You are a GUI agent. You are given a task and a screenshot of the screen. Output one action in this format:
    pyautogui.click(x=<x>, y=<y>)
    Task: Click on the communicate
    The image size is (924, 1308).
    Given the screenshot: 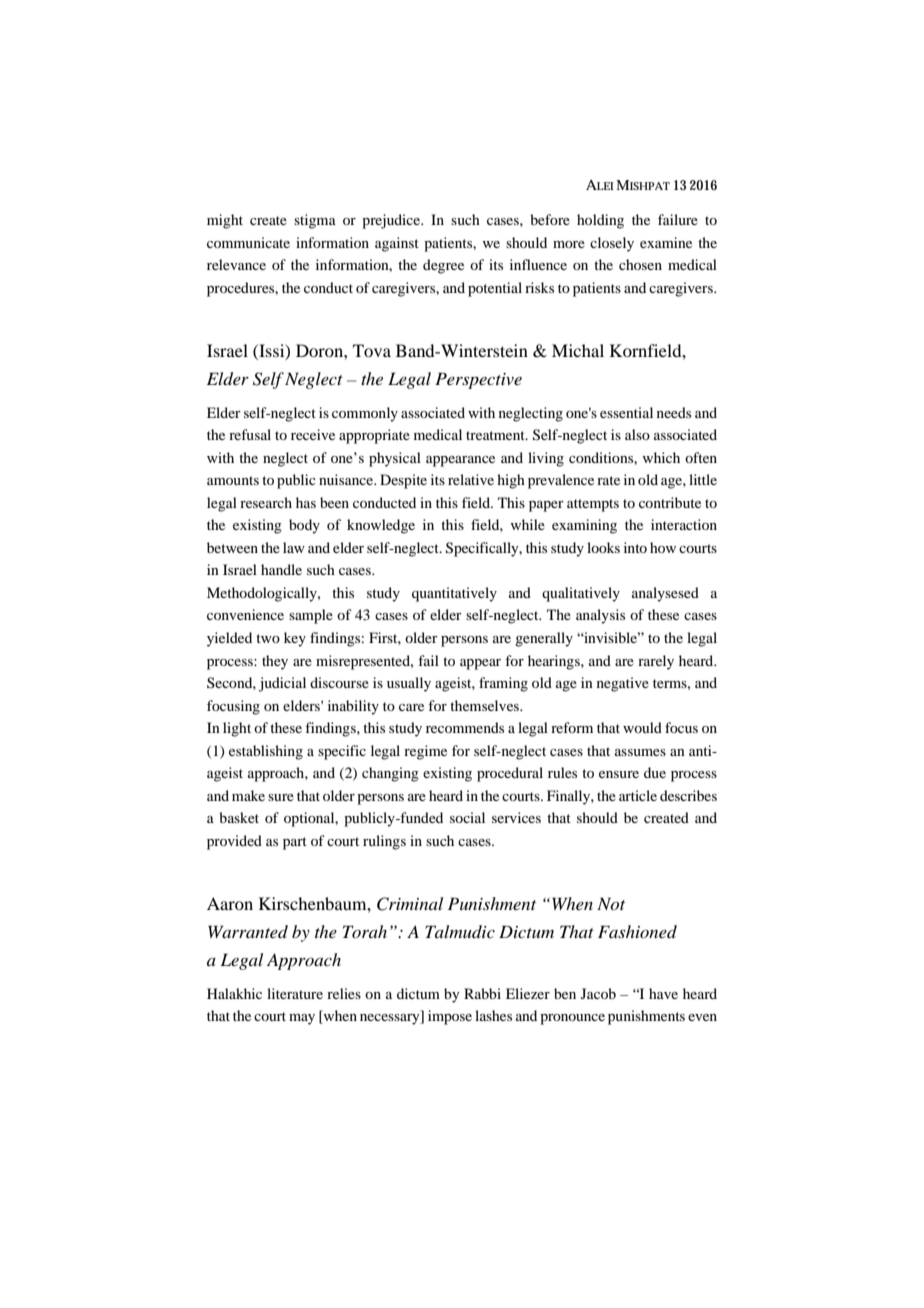 What is the action you would take?
    pyautogui.click(x=248, y=242)
